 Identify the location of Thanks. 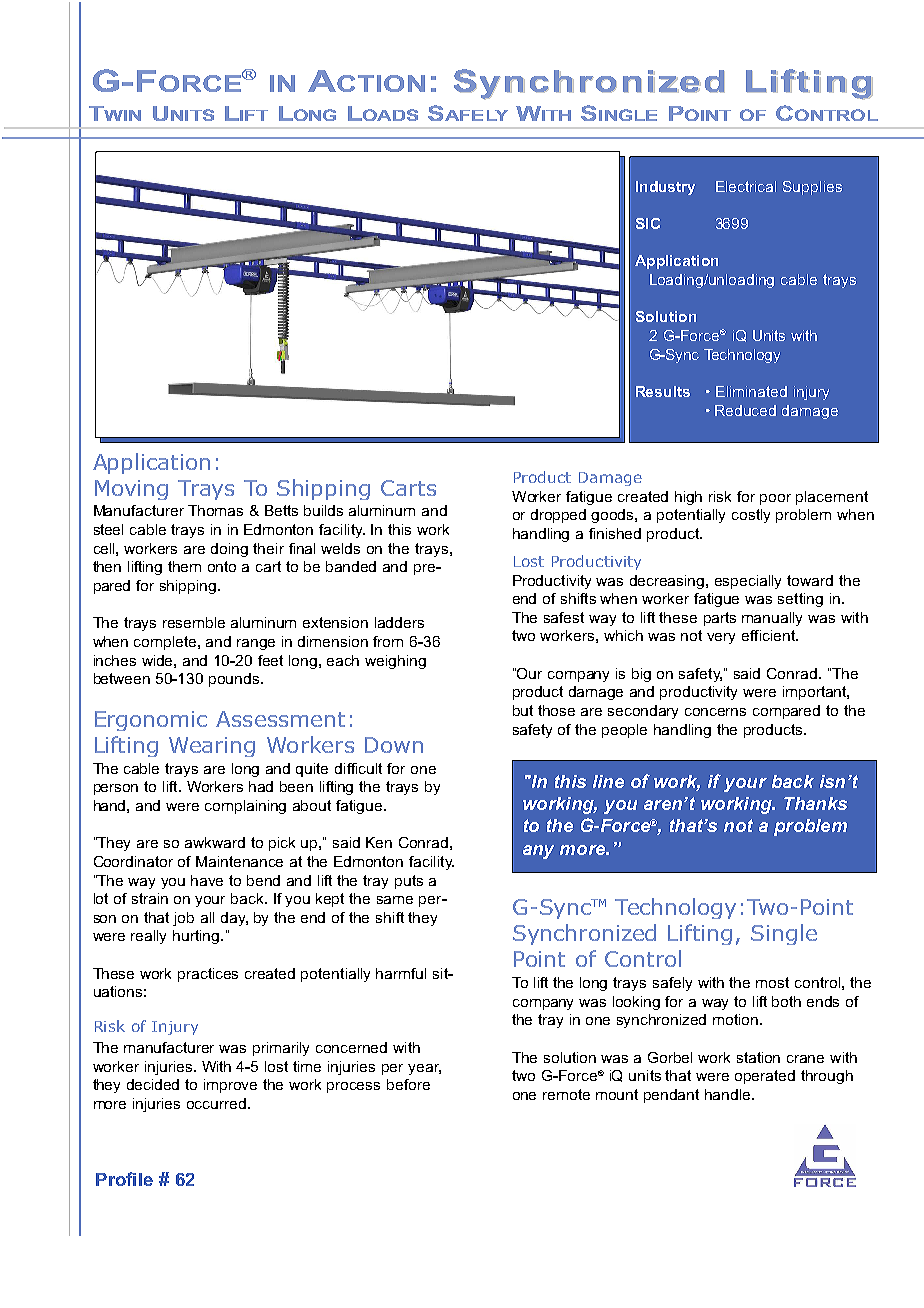
(815, 803).
